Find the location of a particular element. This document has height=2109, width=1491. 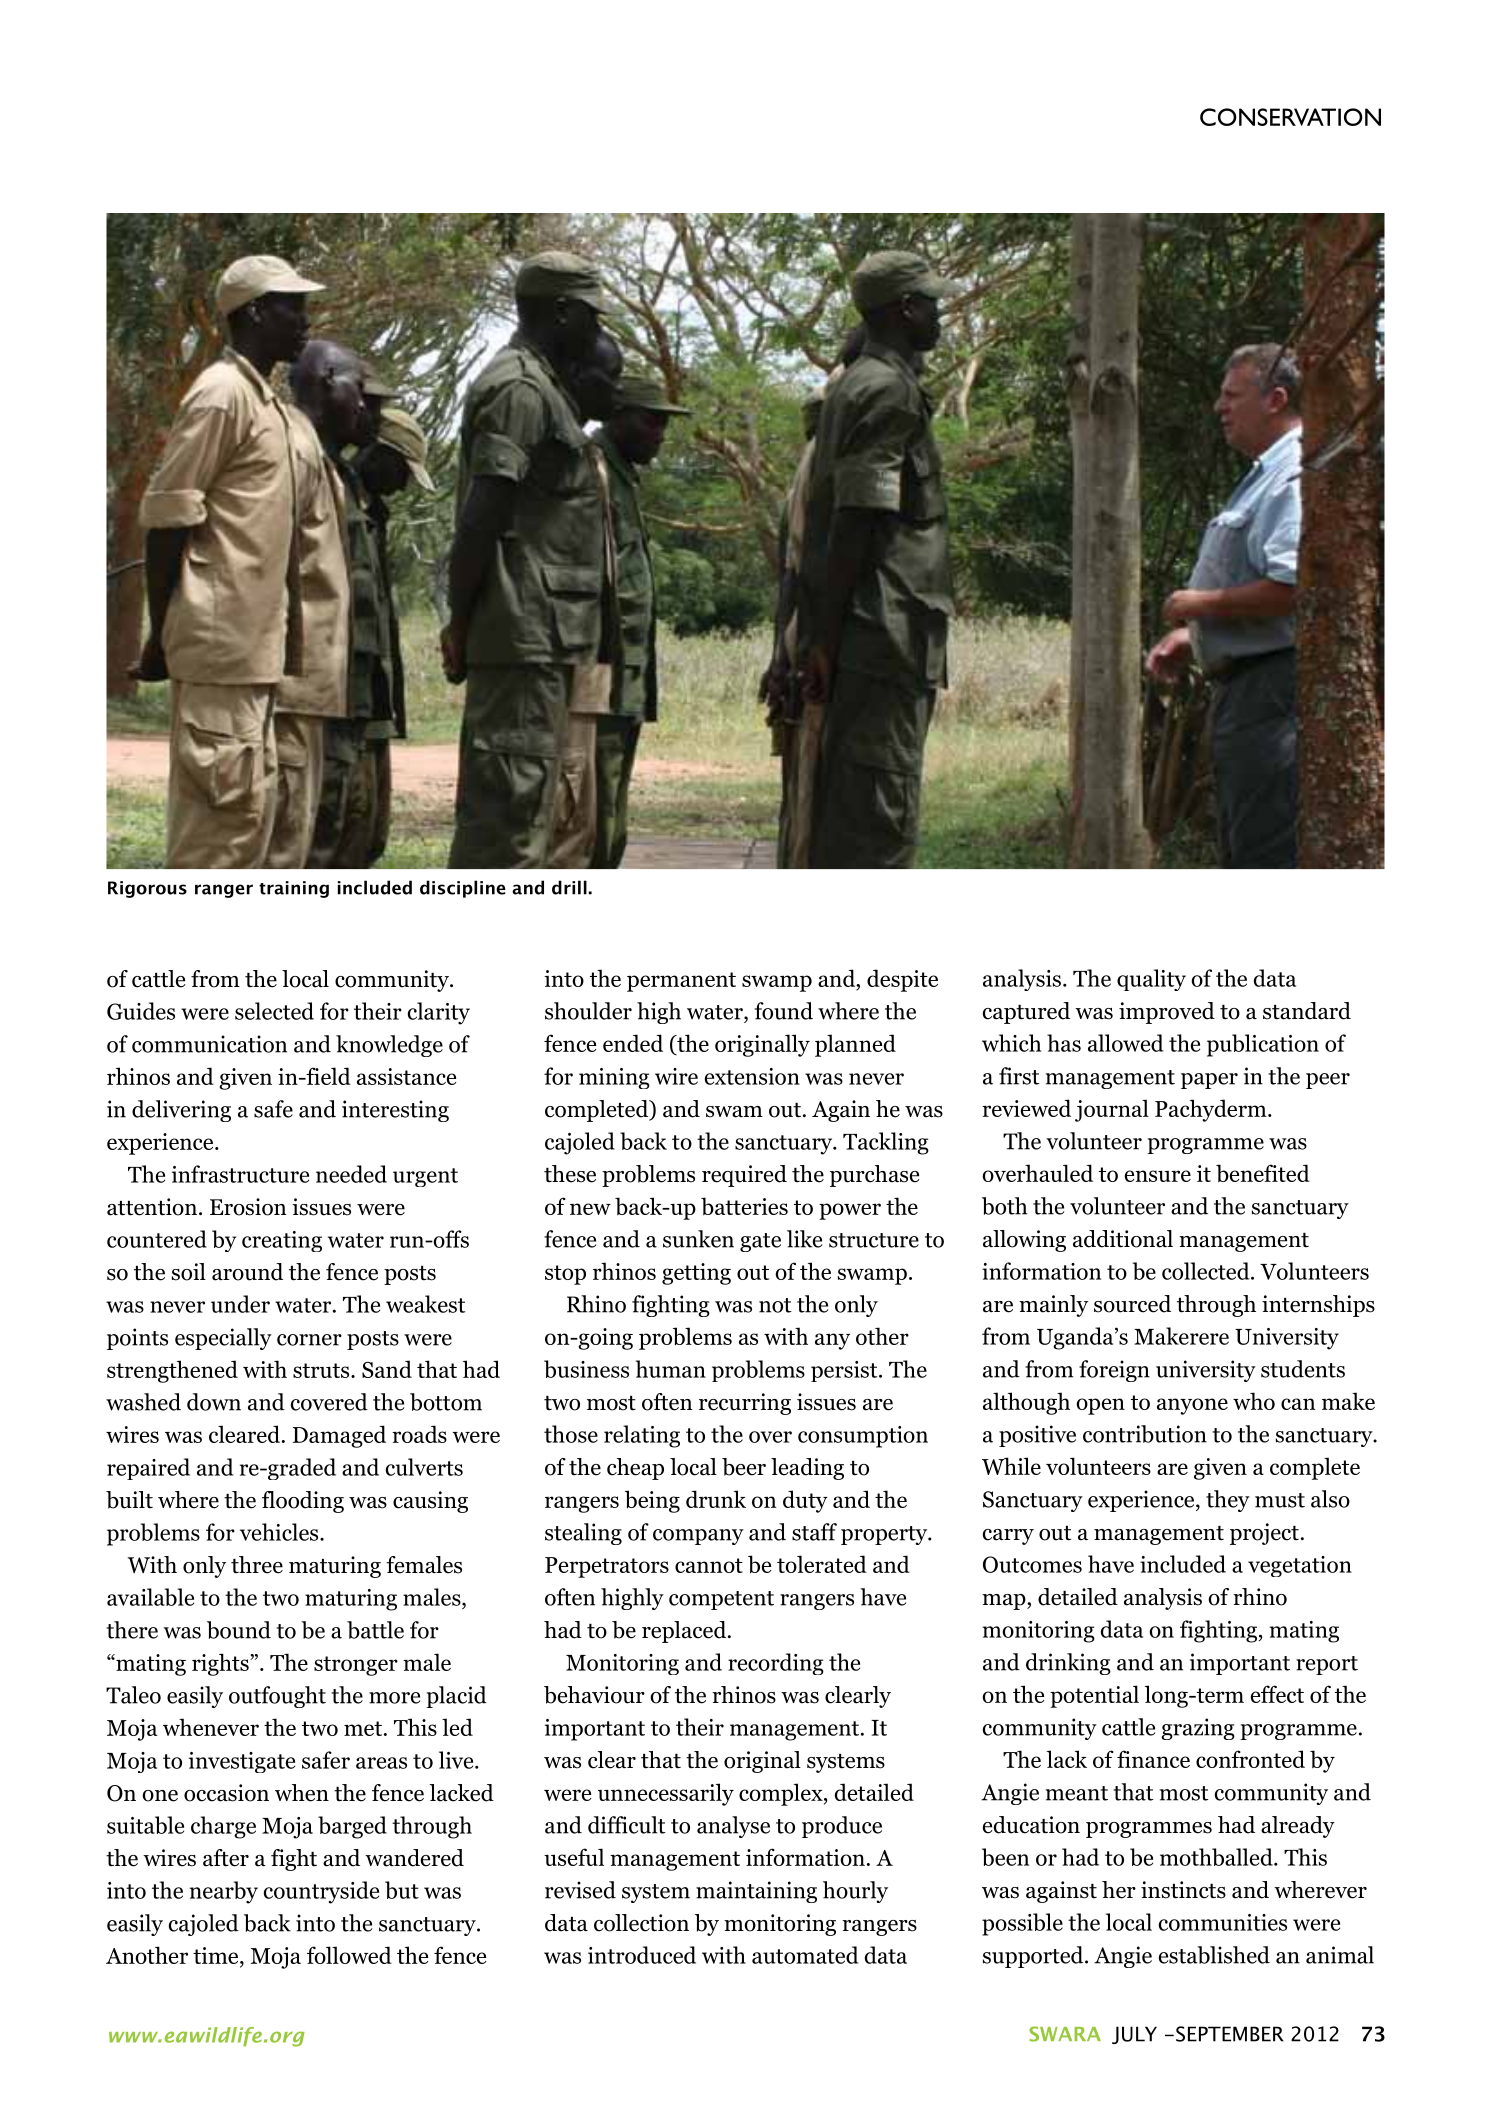

automated is located at coordinates (805, 1955).
